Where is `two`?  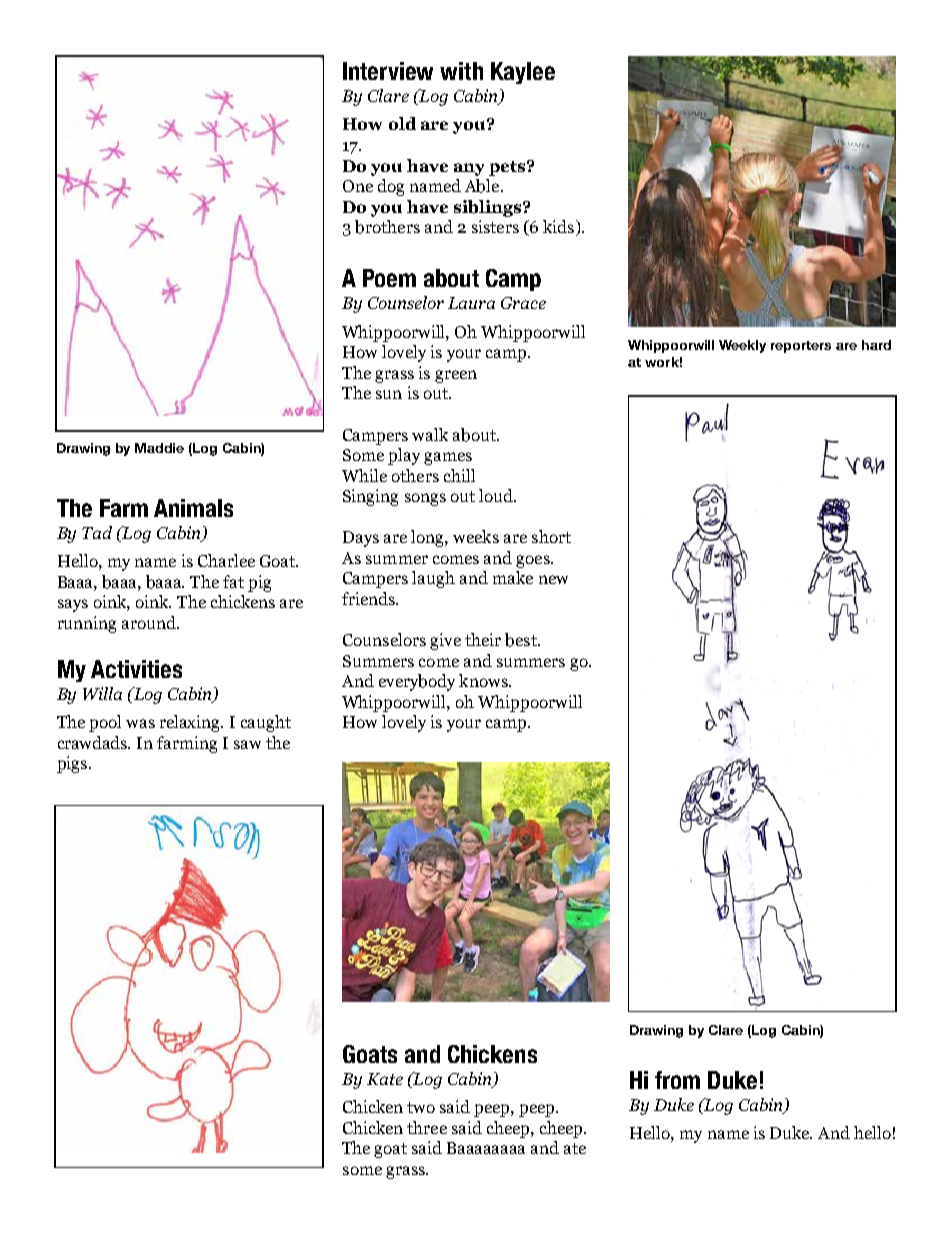
two is located at coordinates (421, 1107).
